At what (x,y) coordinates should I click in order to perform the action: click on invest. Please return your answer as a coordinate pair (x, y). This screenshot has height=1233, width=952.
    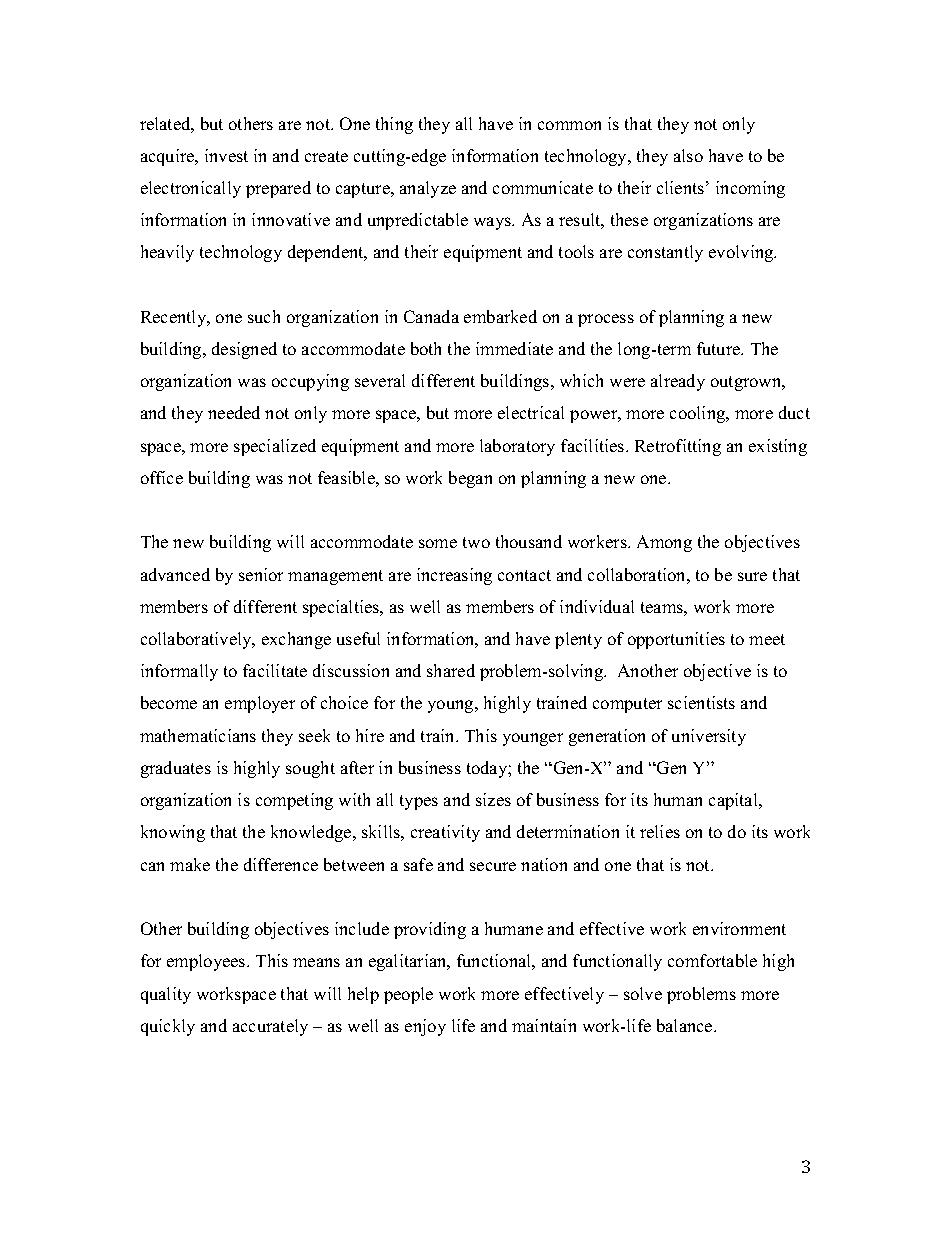
    Looking at the image, I should click on (226, 155).
